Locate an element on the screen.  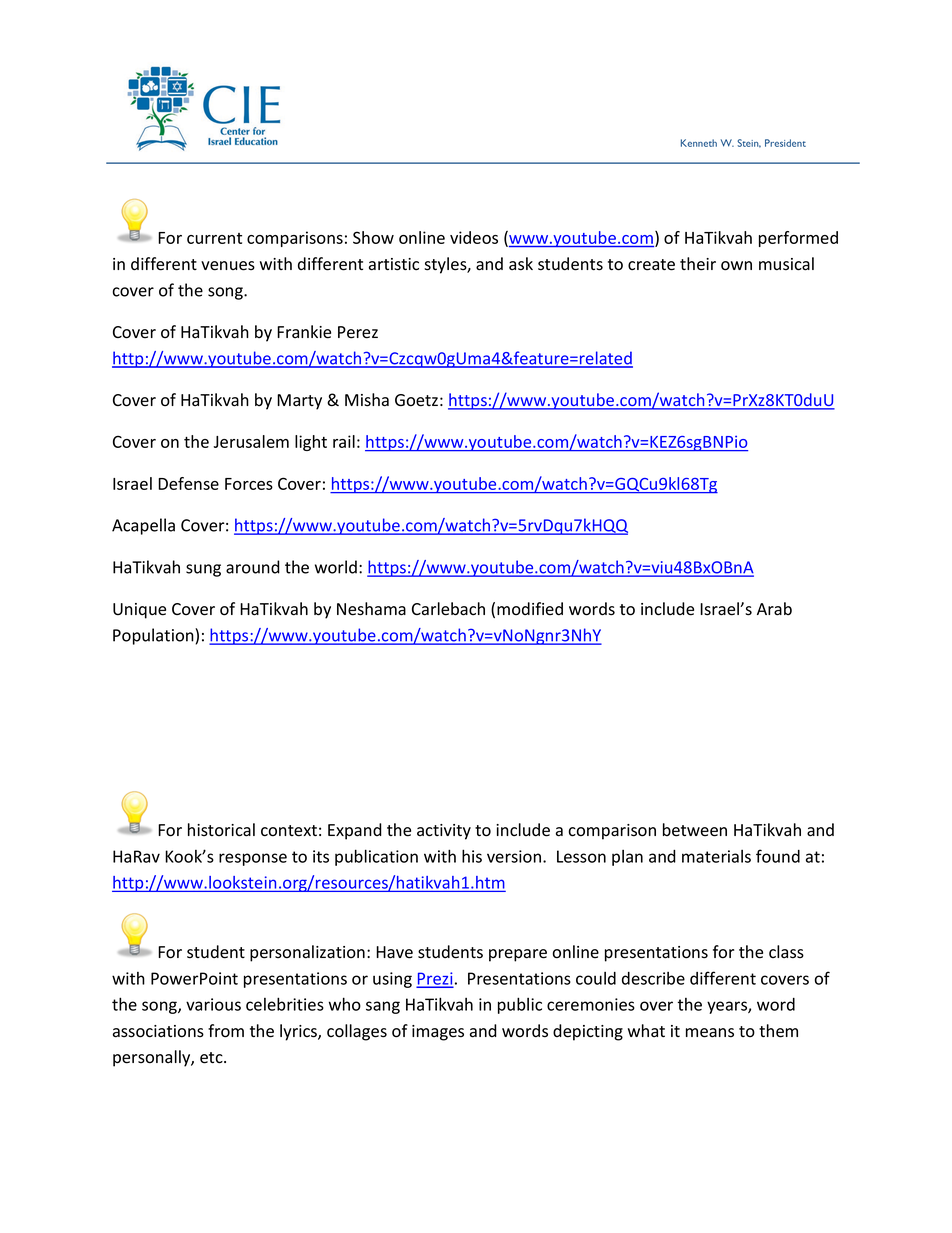
means is located at coordinates (710, 1033).
